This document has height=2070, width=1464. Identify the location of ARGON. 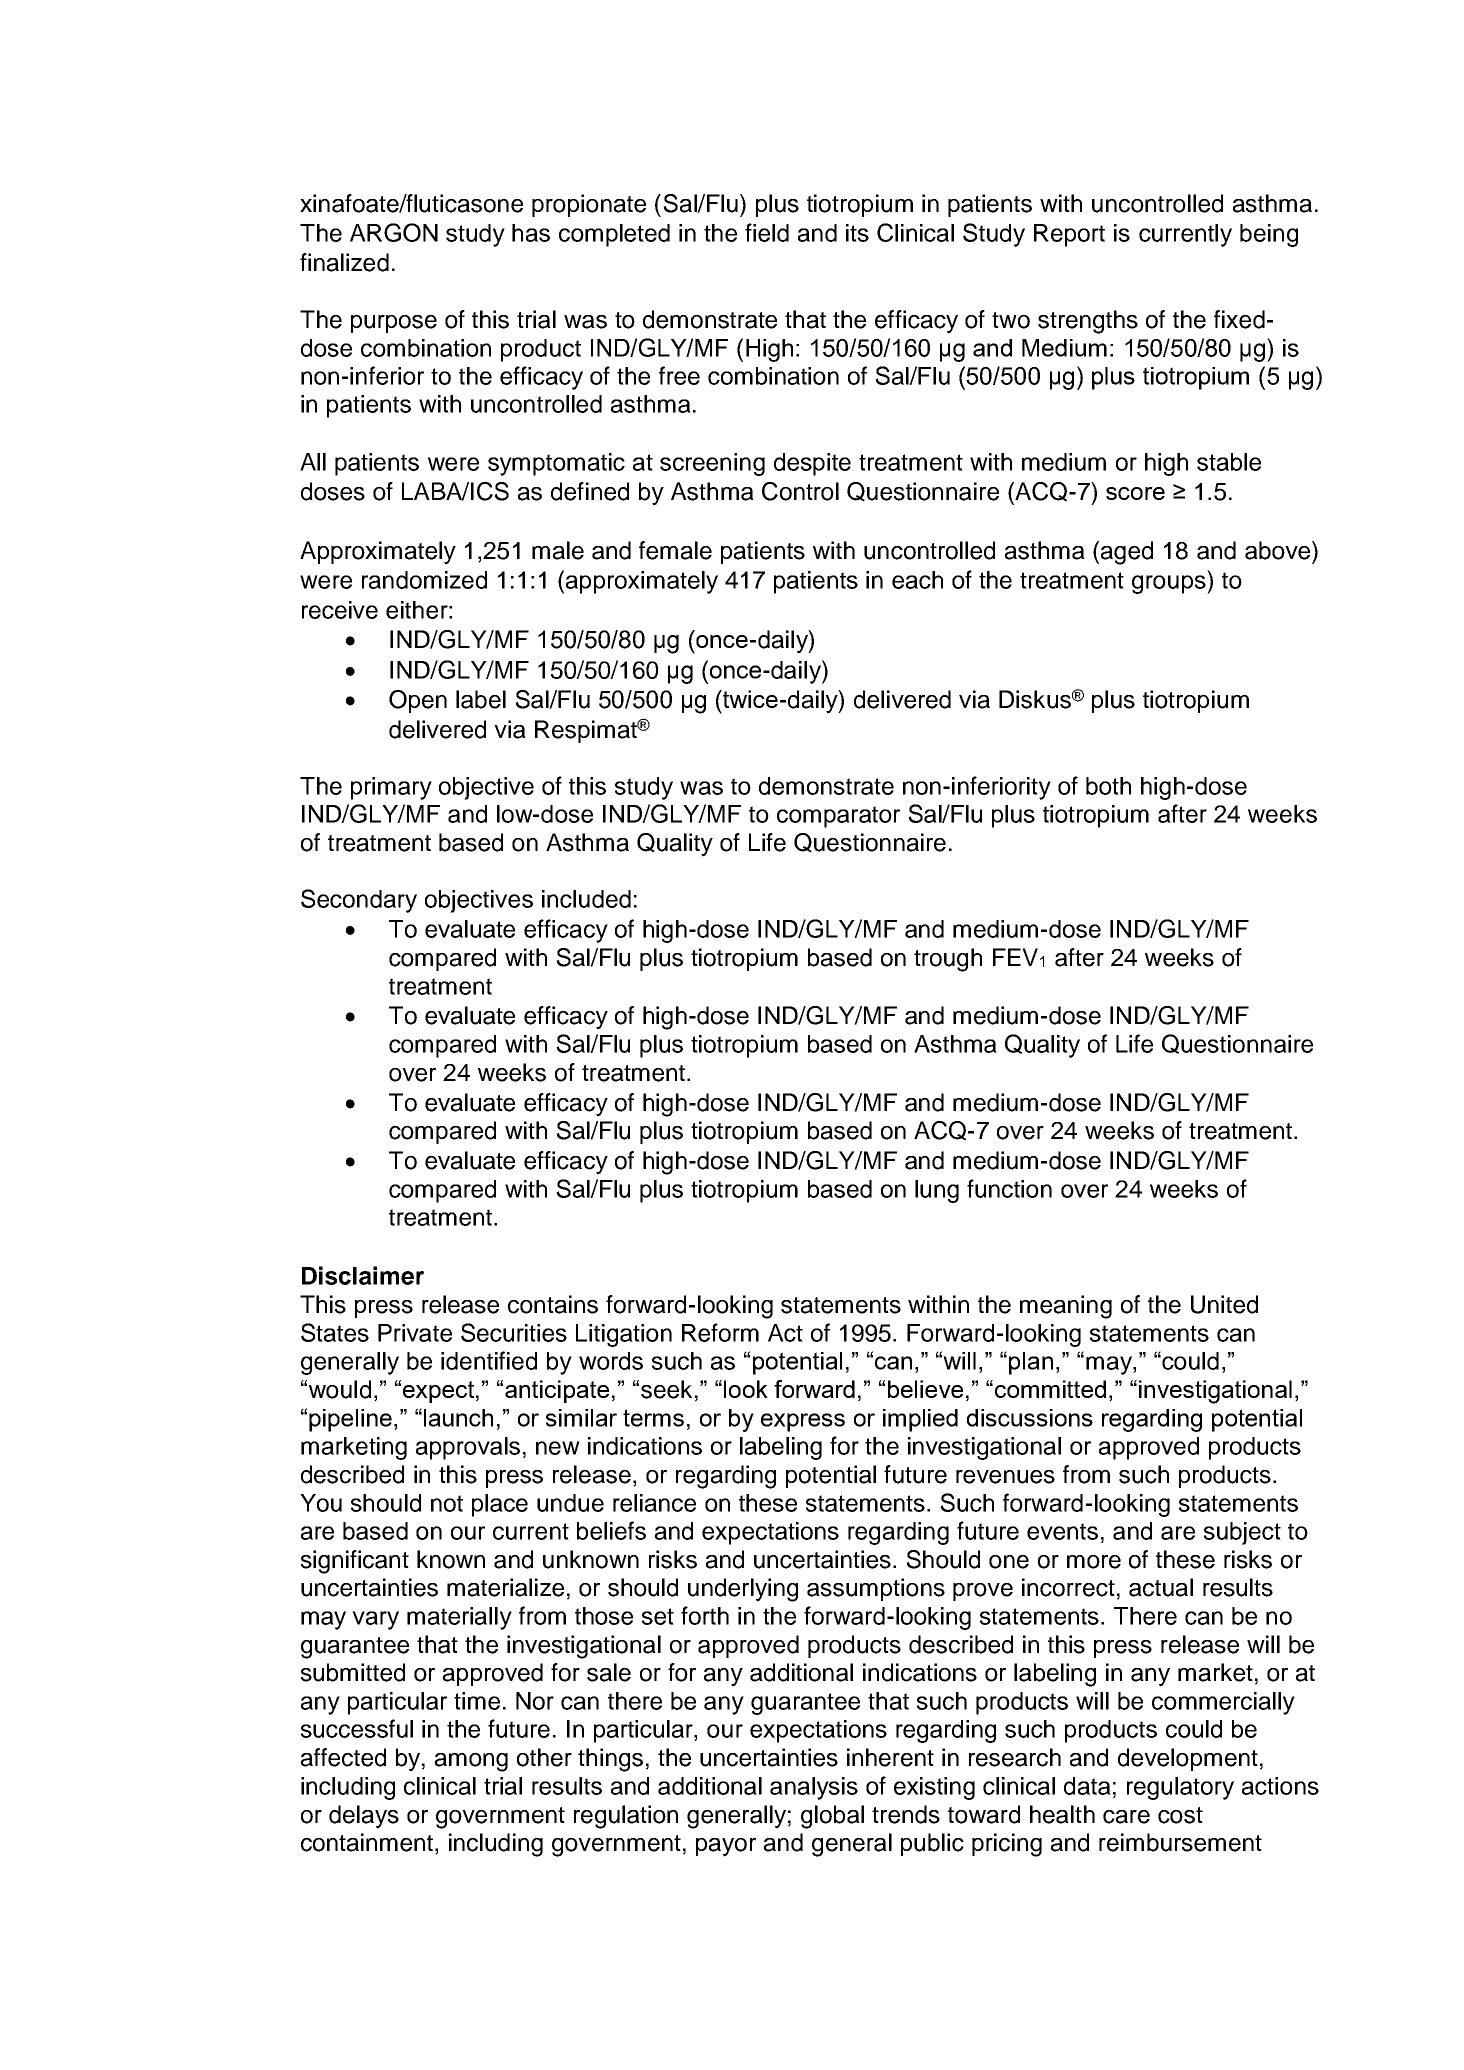
(394, 232).
